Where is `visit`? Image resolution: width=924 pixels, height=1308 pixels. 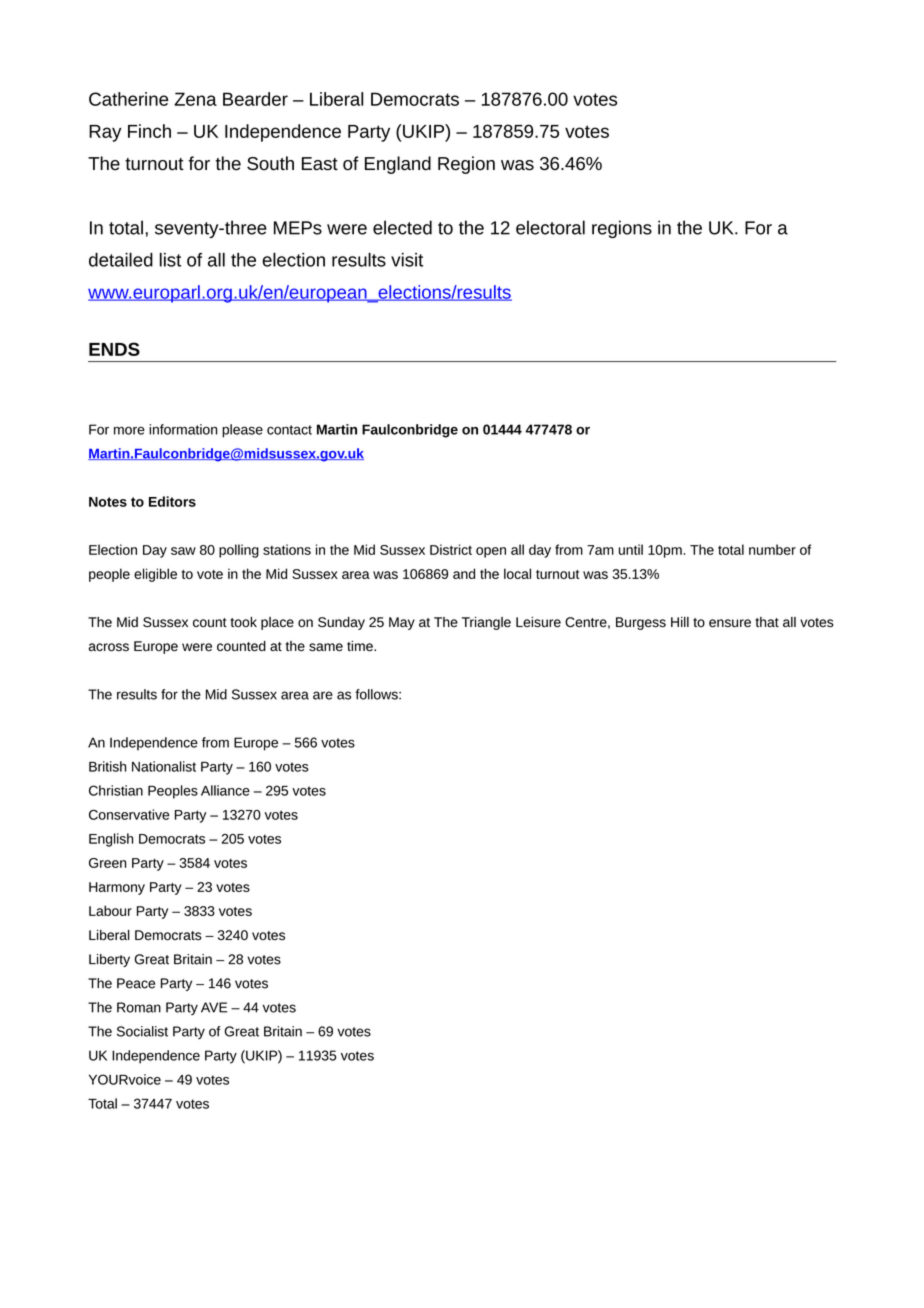
visit is located at coordinates (407, 260).
